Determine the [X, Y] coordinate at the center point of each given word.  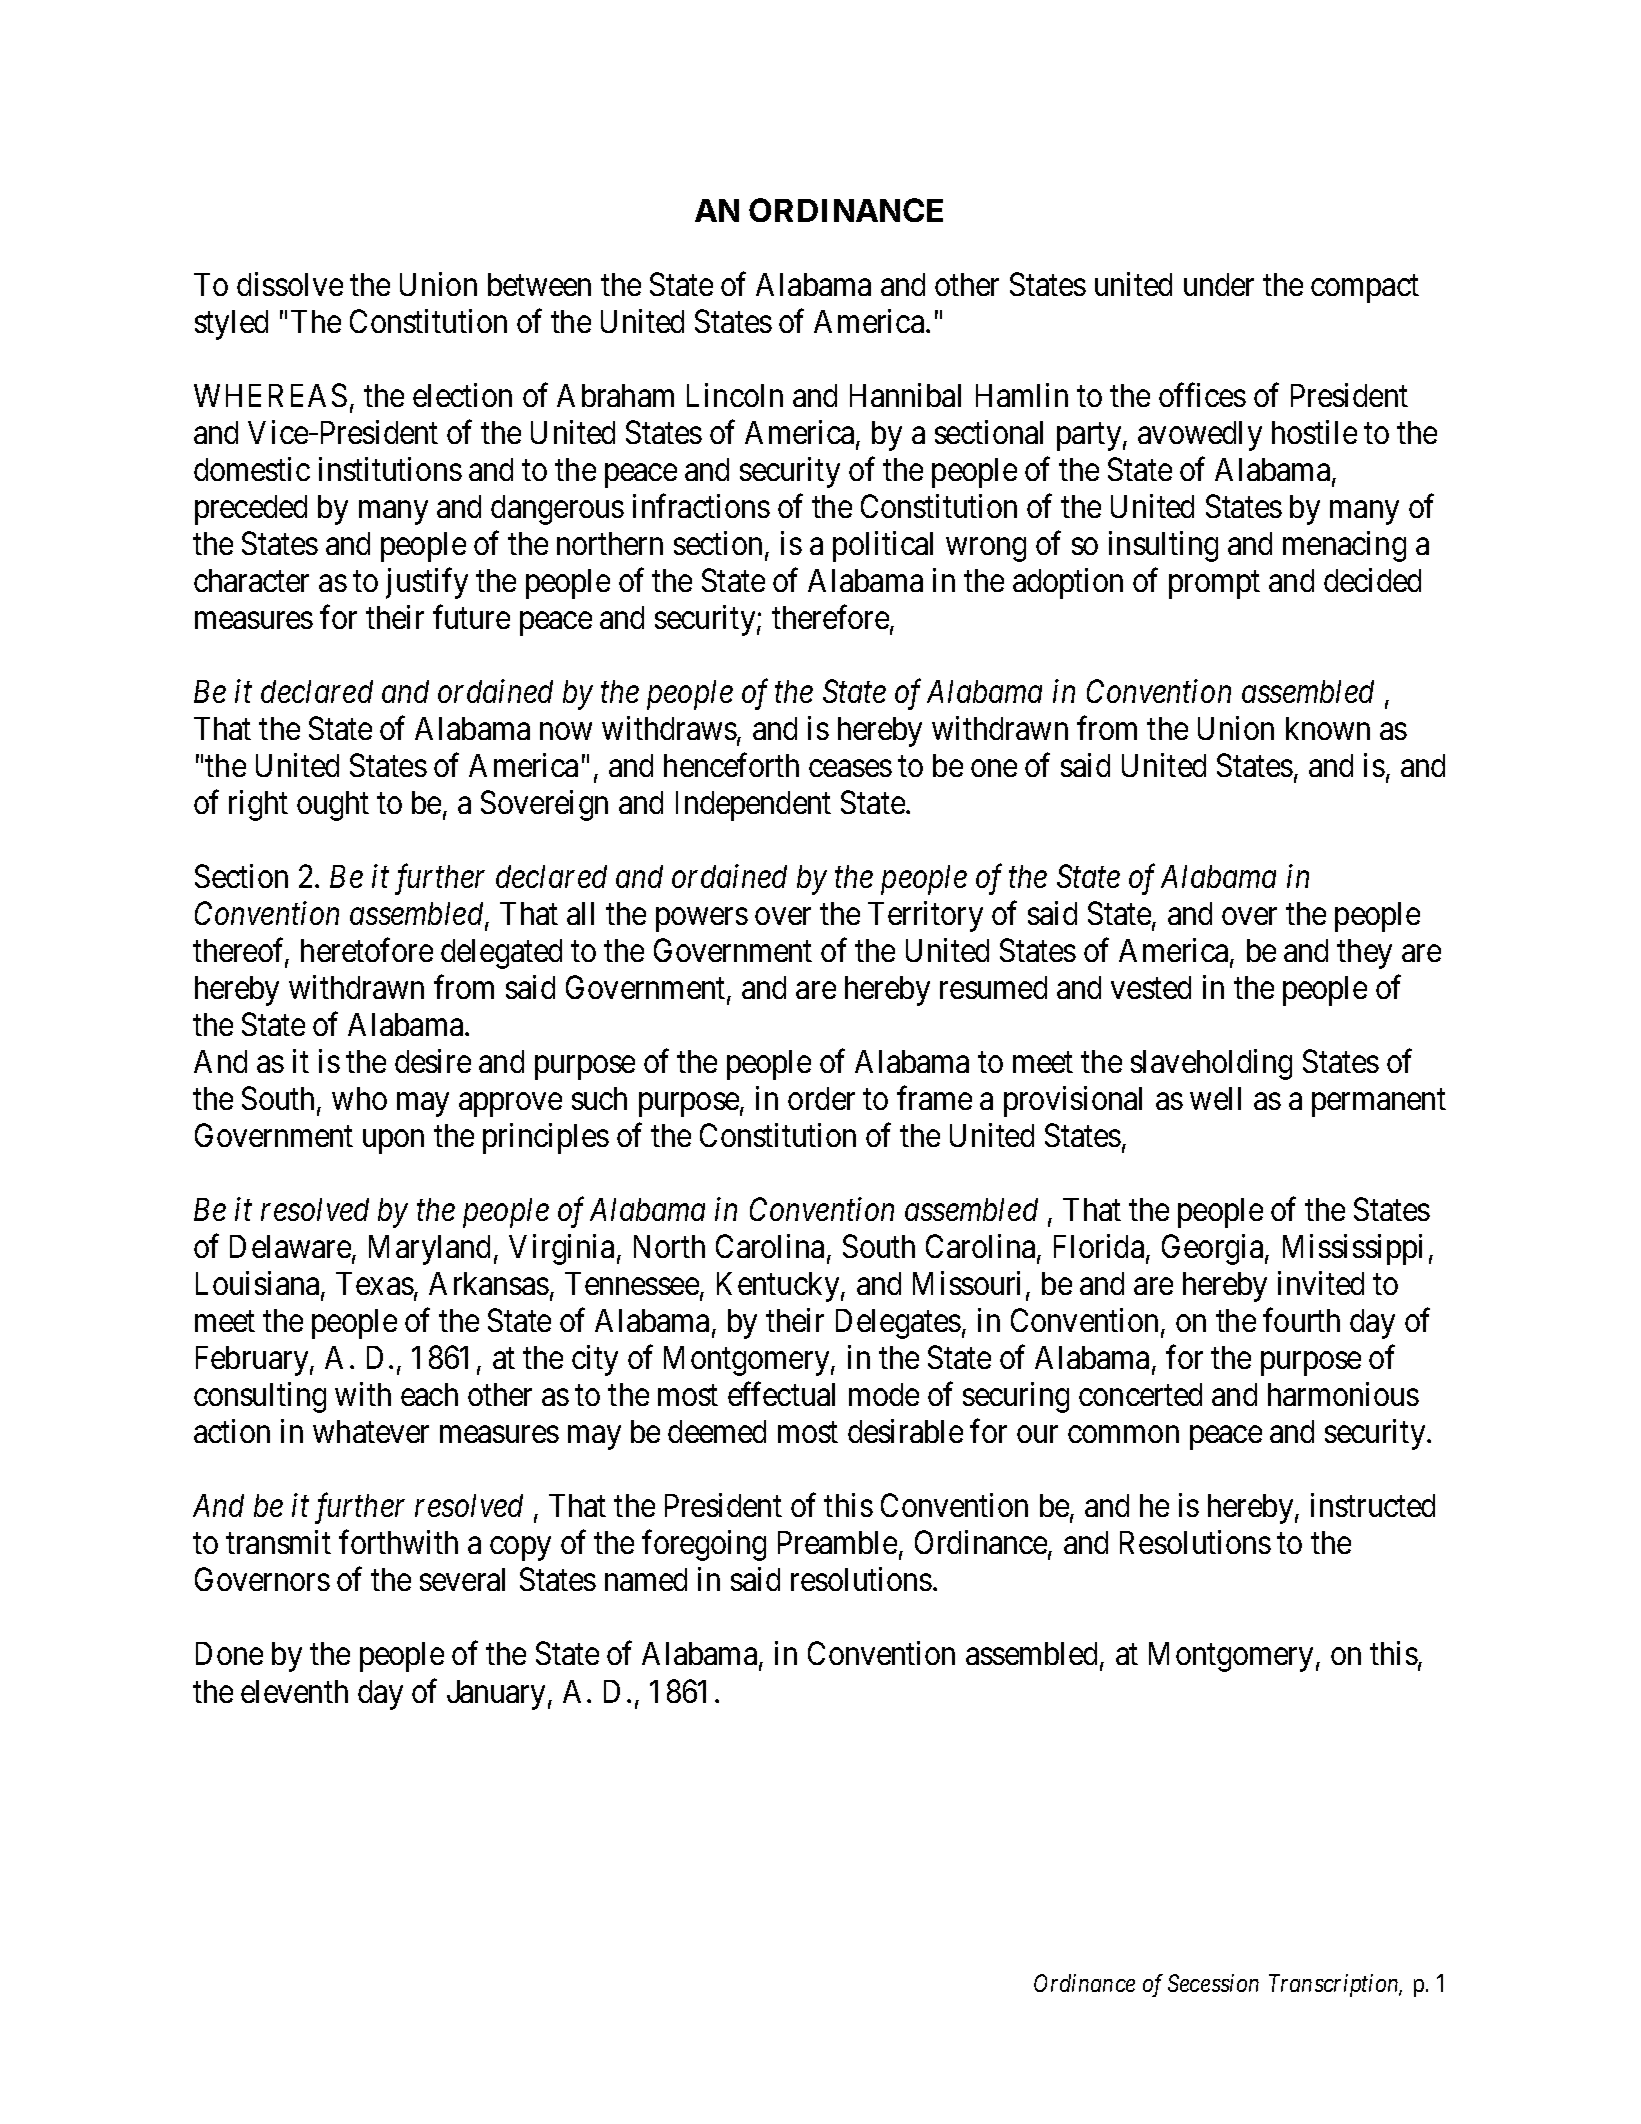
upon [393, 1142]
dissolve [290, 284]
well [1215, 1098]
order [821, 1098]
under [1219, 284]
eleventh [294, 1691]
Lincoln [735, 395]
